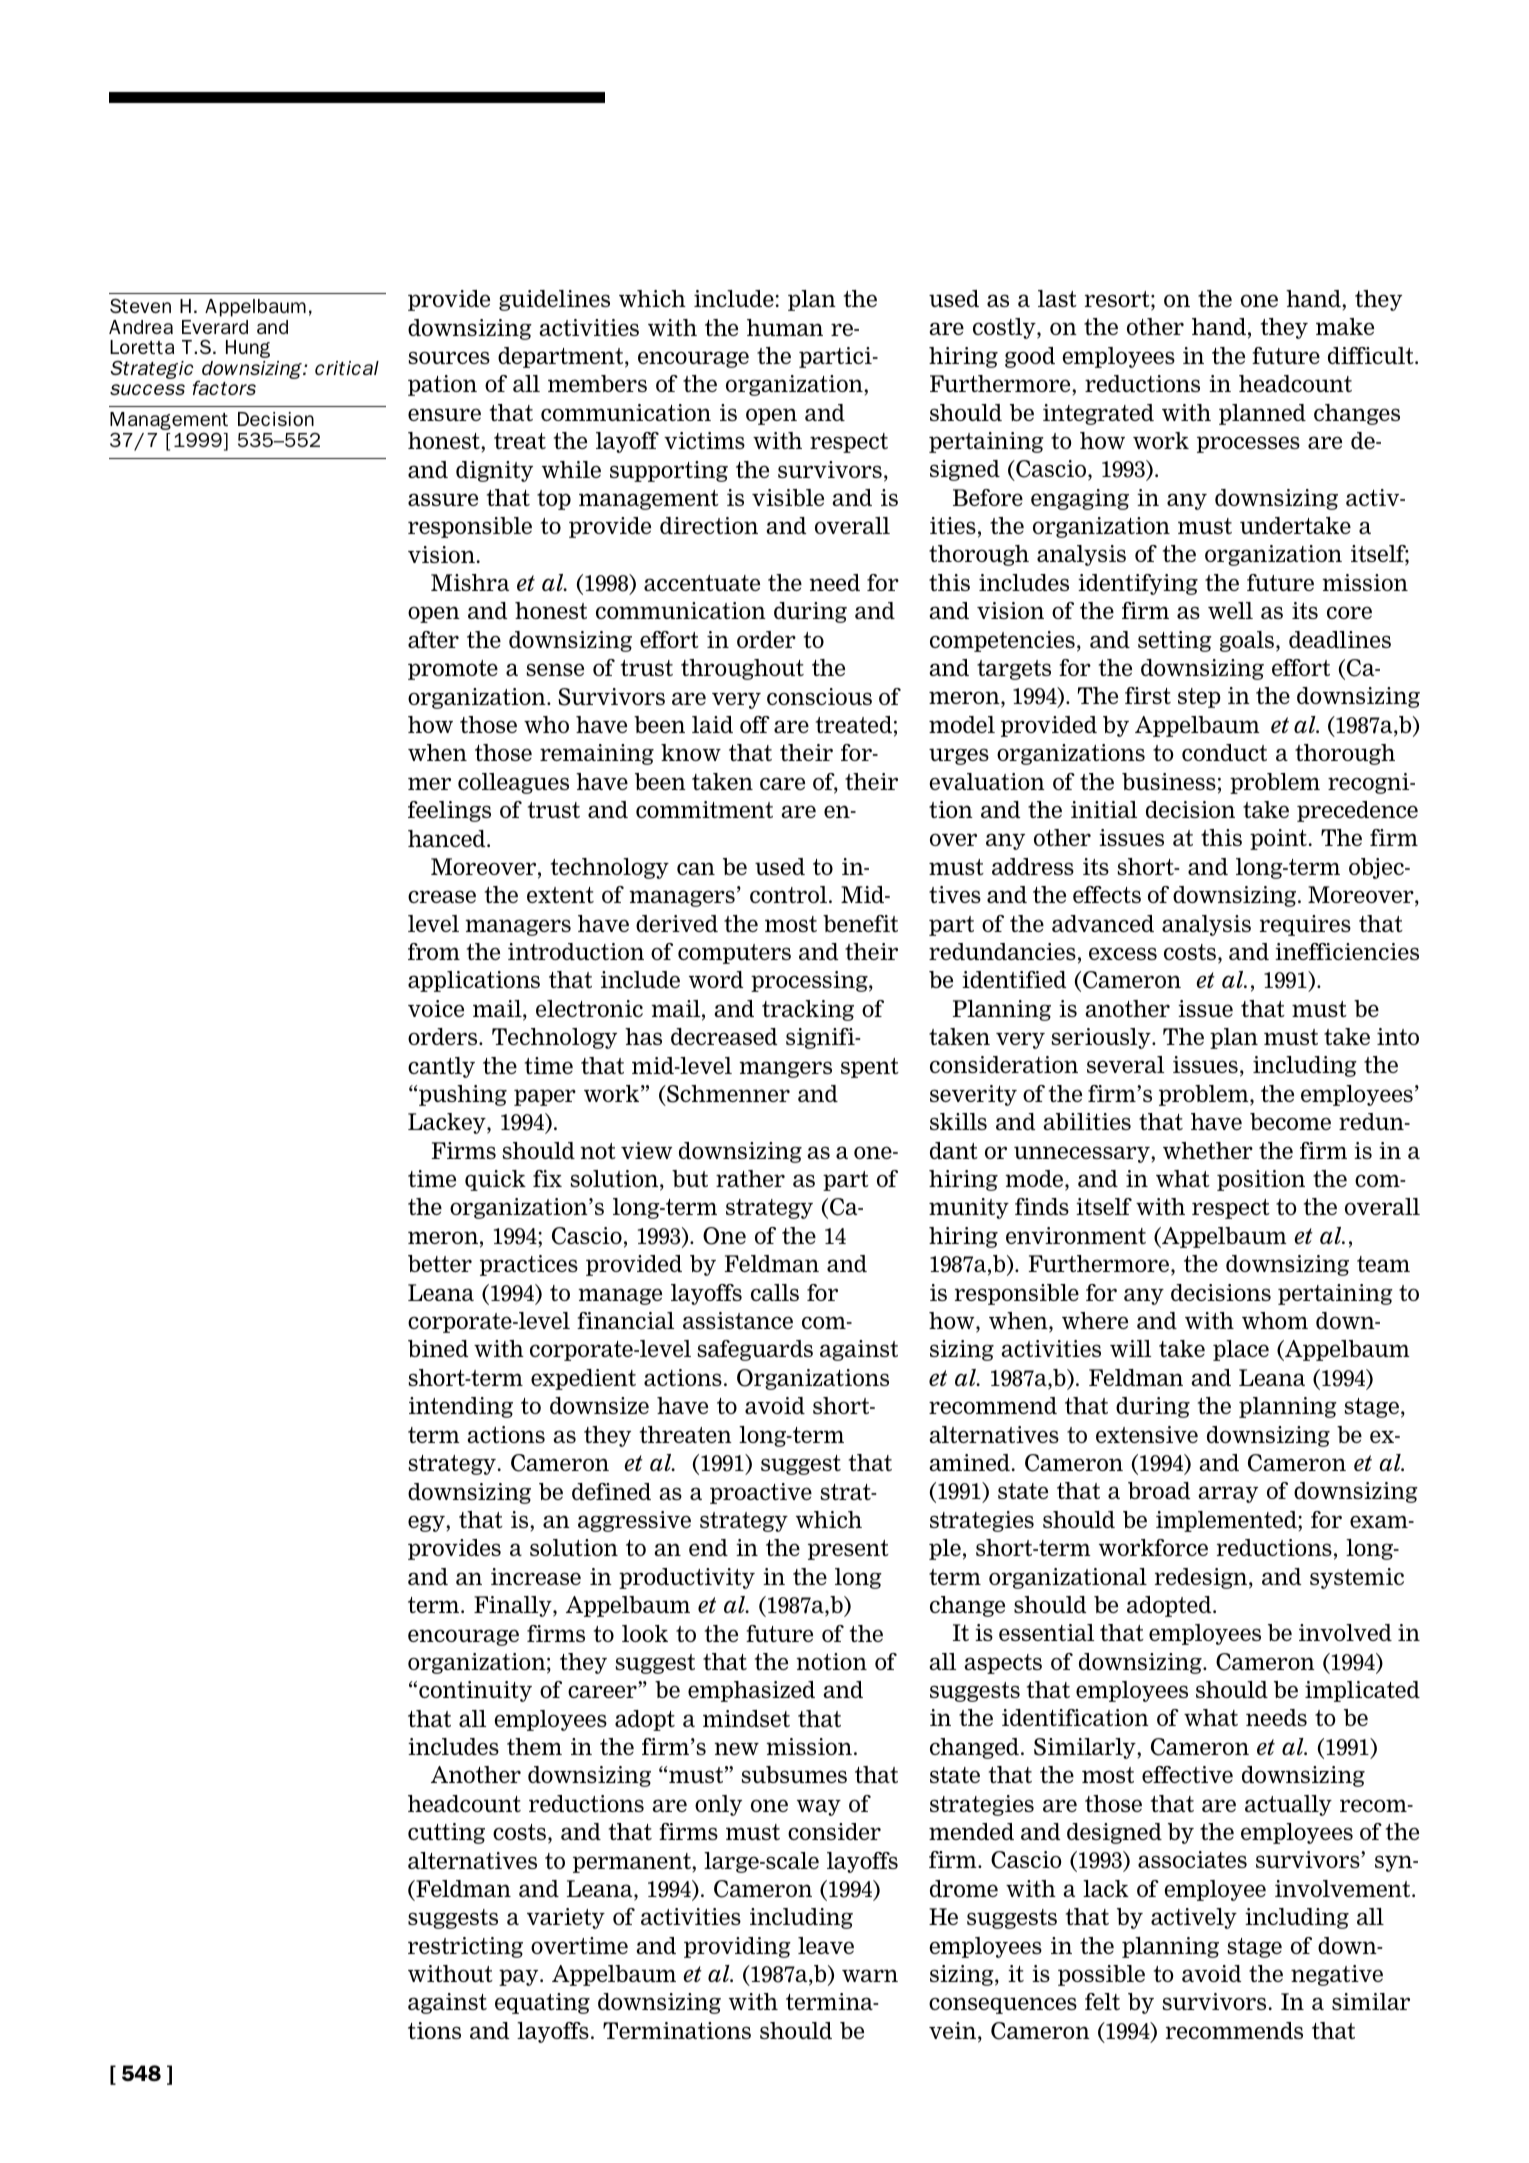  Describe the element at coordinates (463, 1095) in the screenshot. I see `pushing` at that location.
